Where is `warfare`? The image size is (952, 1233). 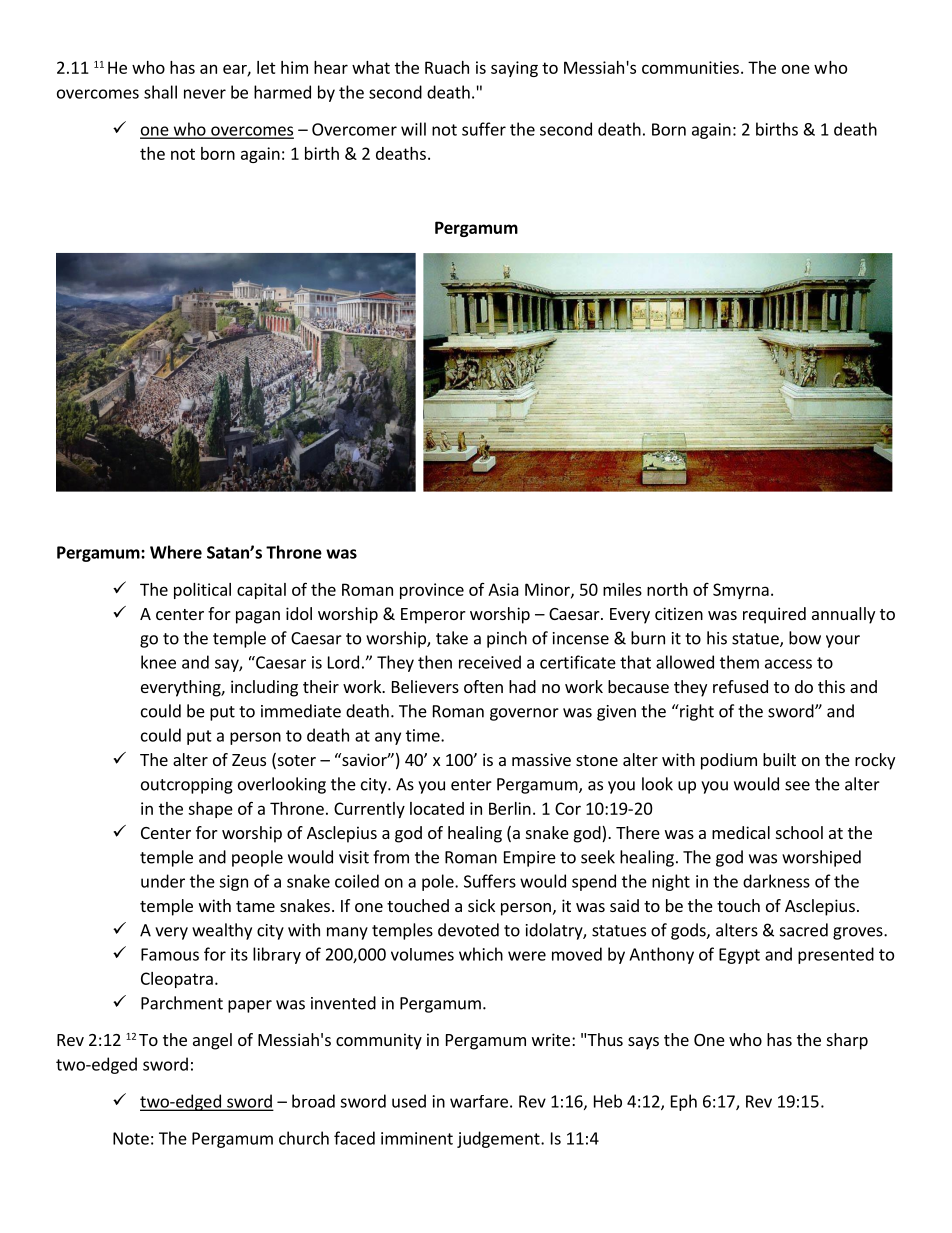 warfare is located at coordinates (479, 1101).
